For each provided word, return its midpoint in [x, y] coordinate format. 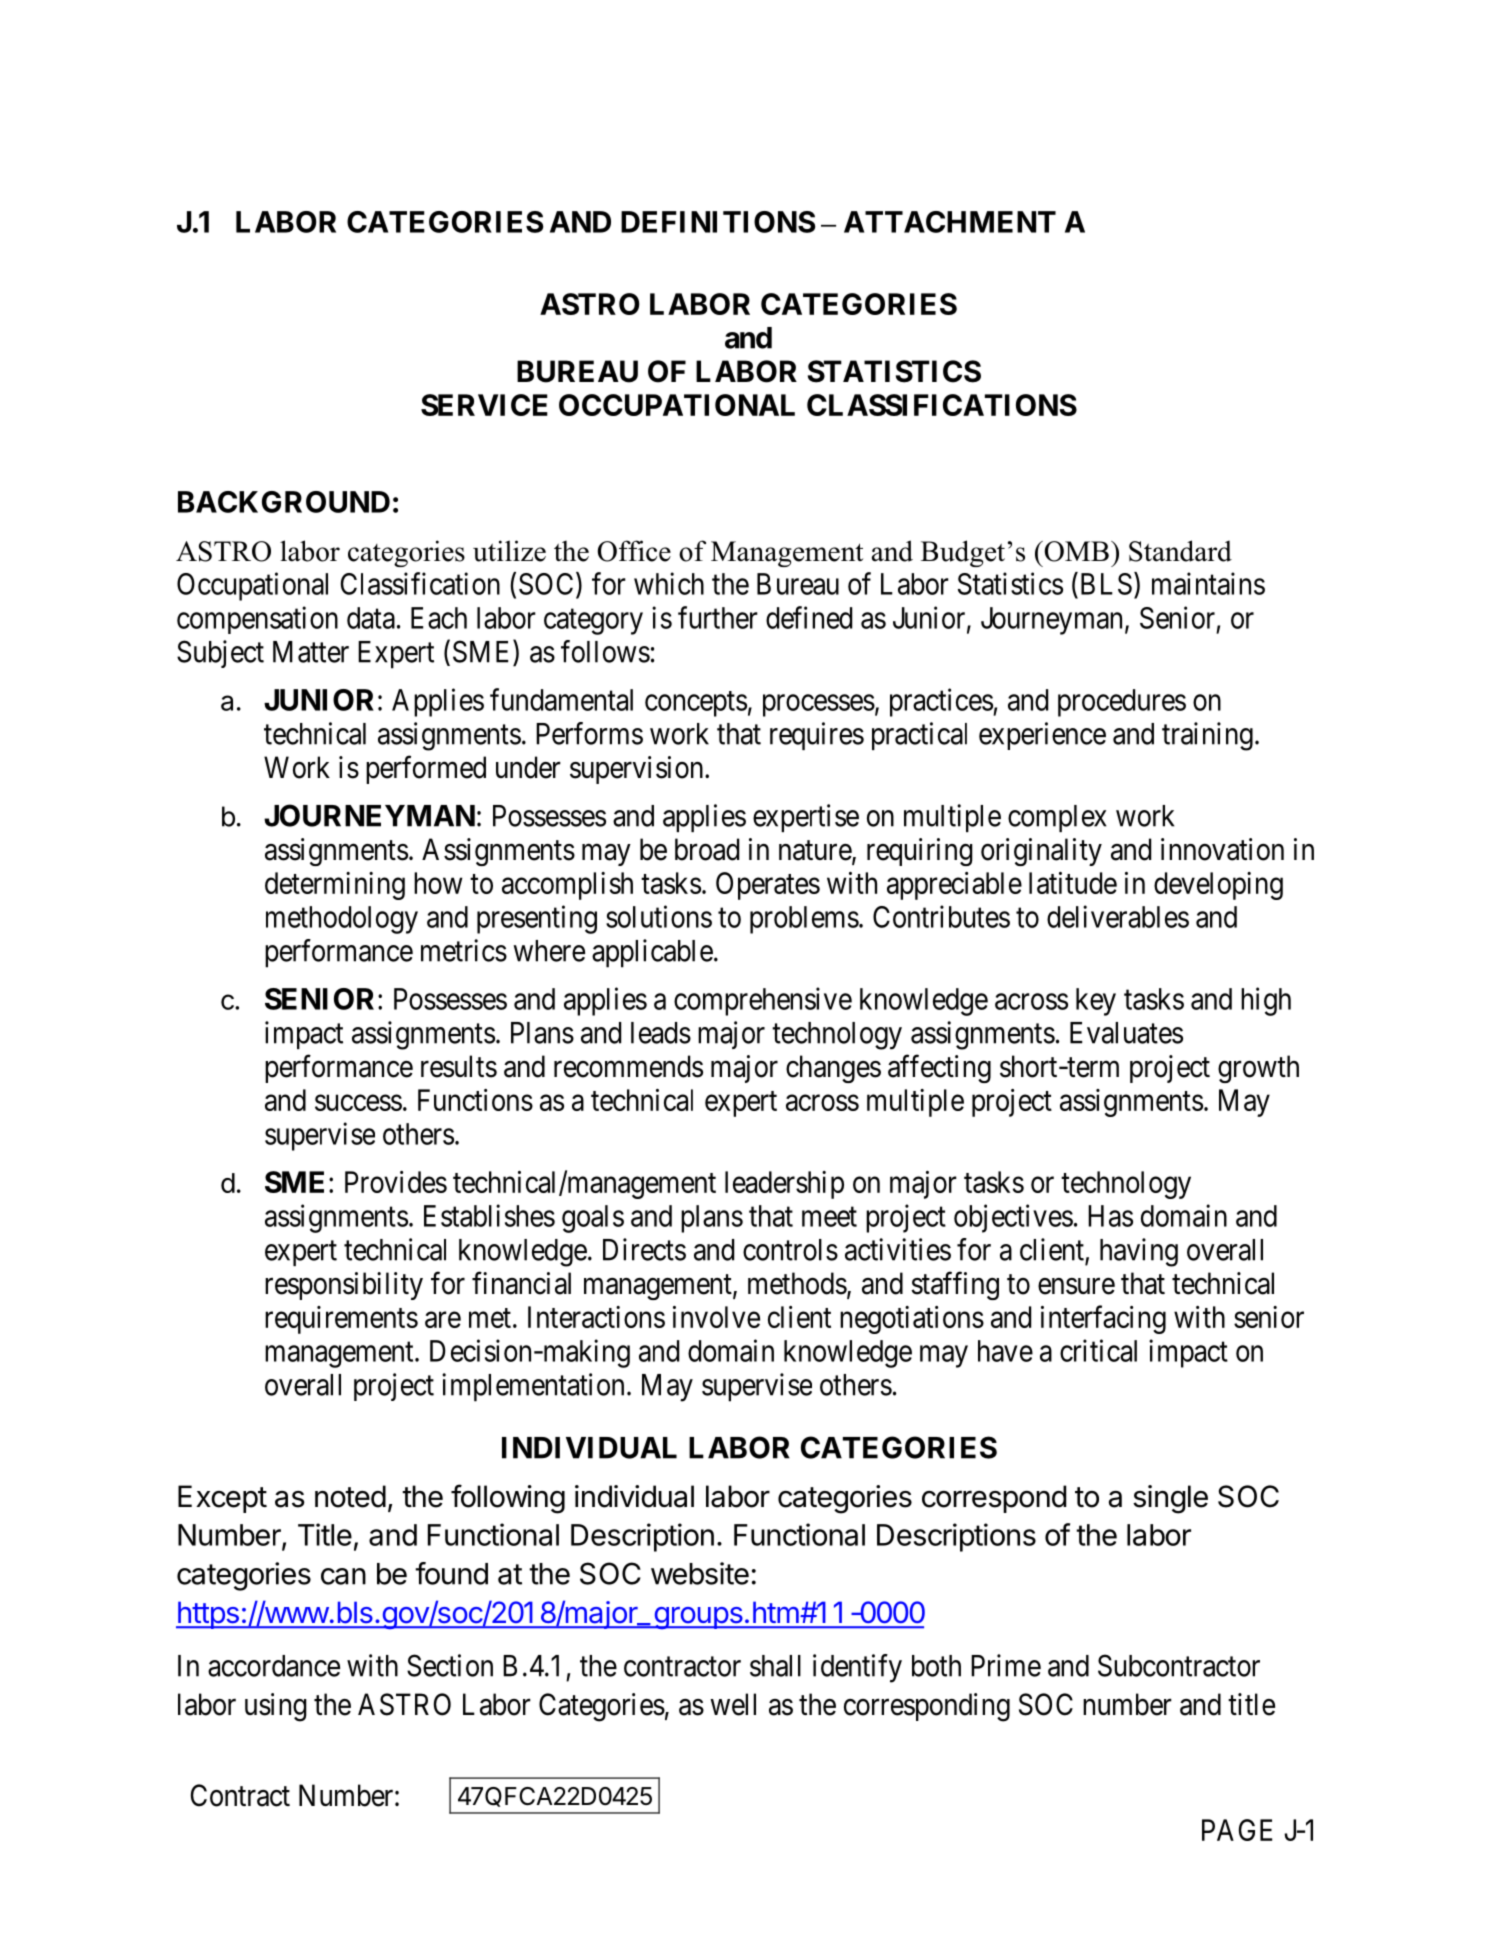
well [733, 1704]
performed [426, 769]
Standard [1180, 551]
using [276, 1707]
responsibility [344, 1286]
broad [707, 849]
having [1139, 1252]
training [1207, 736]
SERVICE [484, 405]
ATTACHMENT [950, 222]
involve [716, 1317]
